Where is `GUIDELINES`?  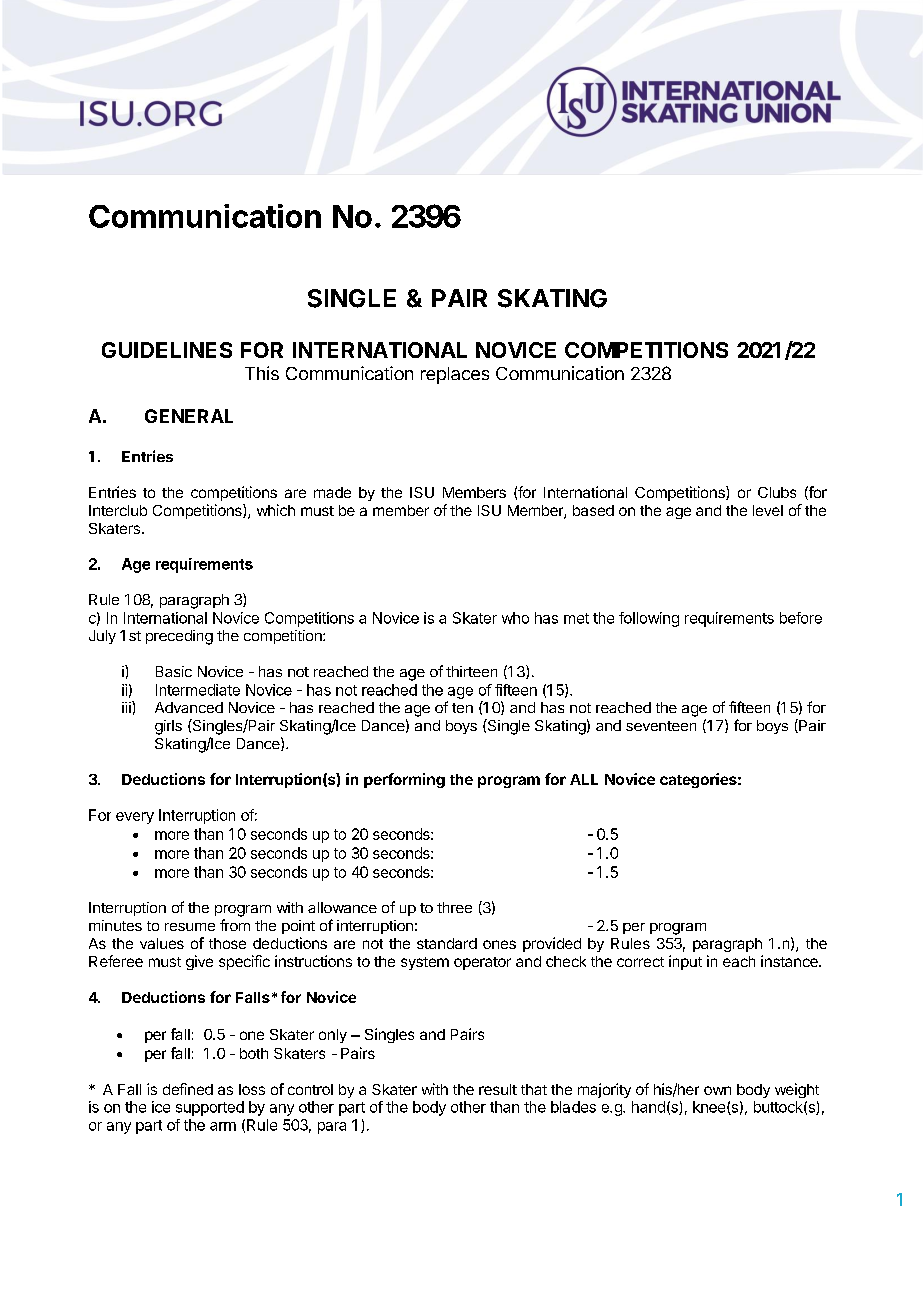
GUIDELINES is located at coordinates (167, 350).
